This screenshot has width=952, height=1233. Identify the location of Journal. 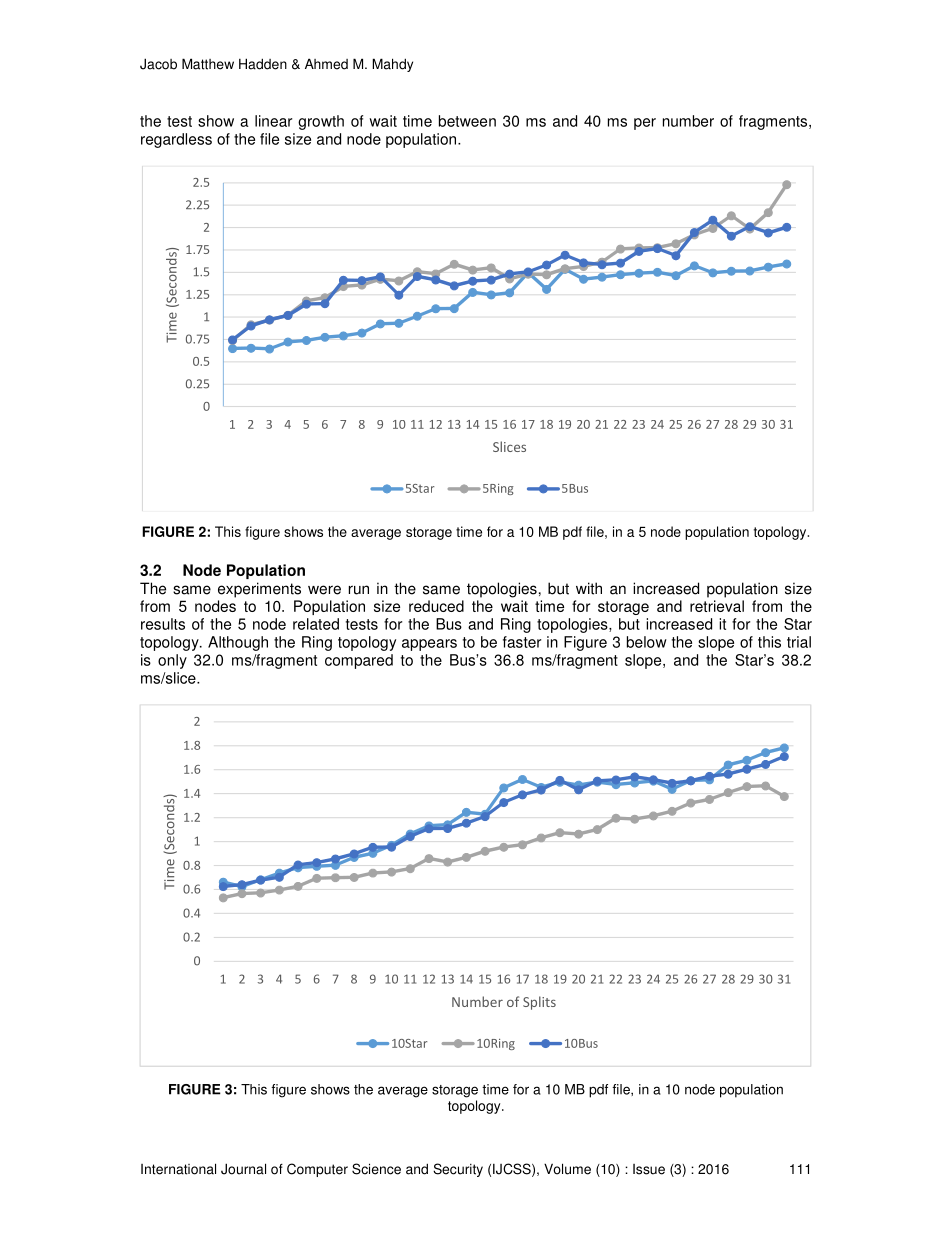
(243, 1169).
